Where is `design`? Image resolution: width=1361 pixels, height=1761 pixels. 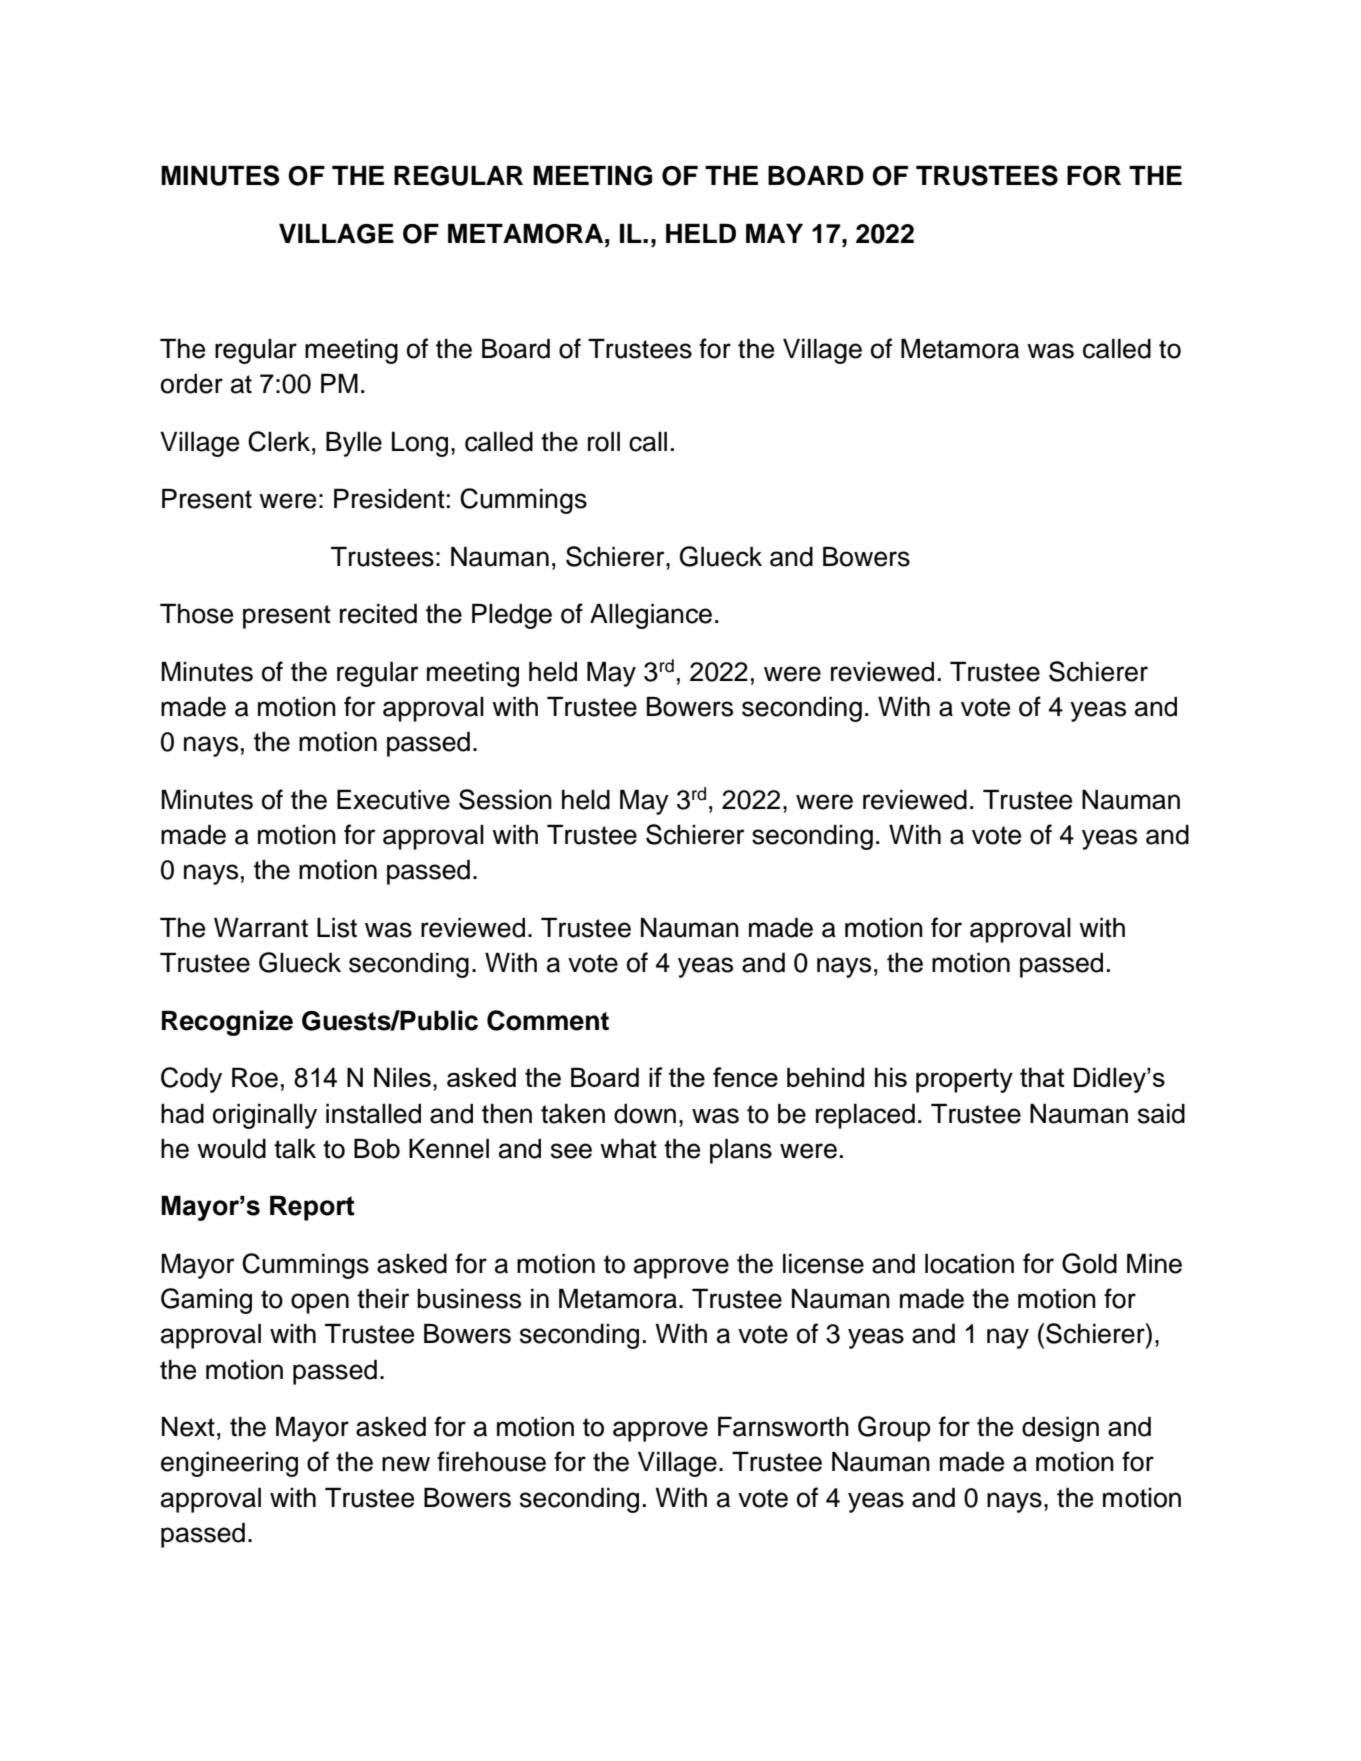 design is located at coordinates (1060, 1429).
